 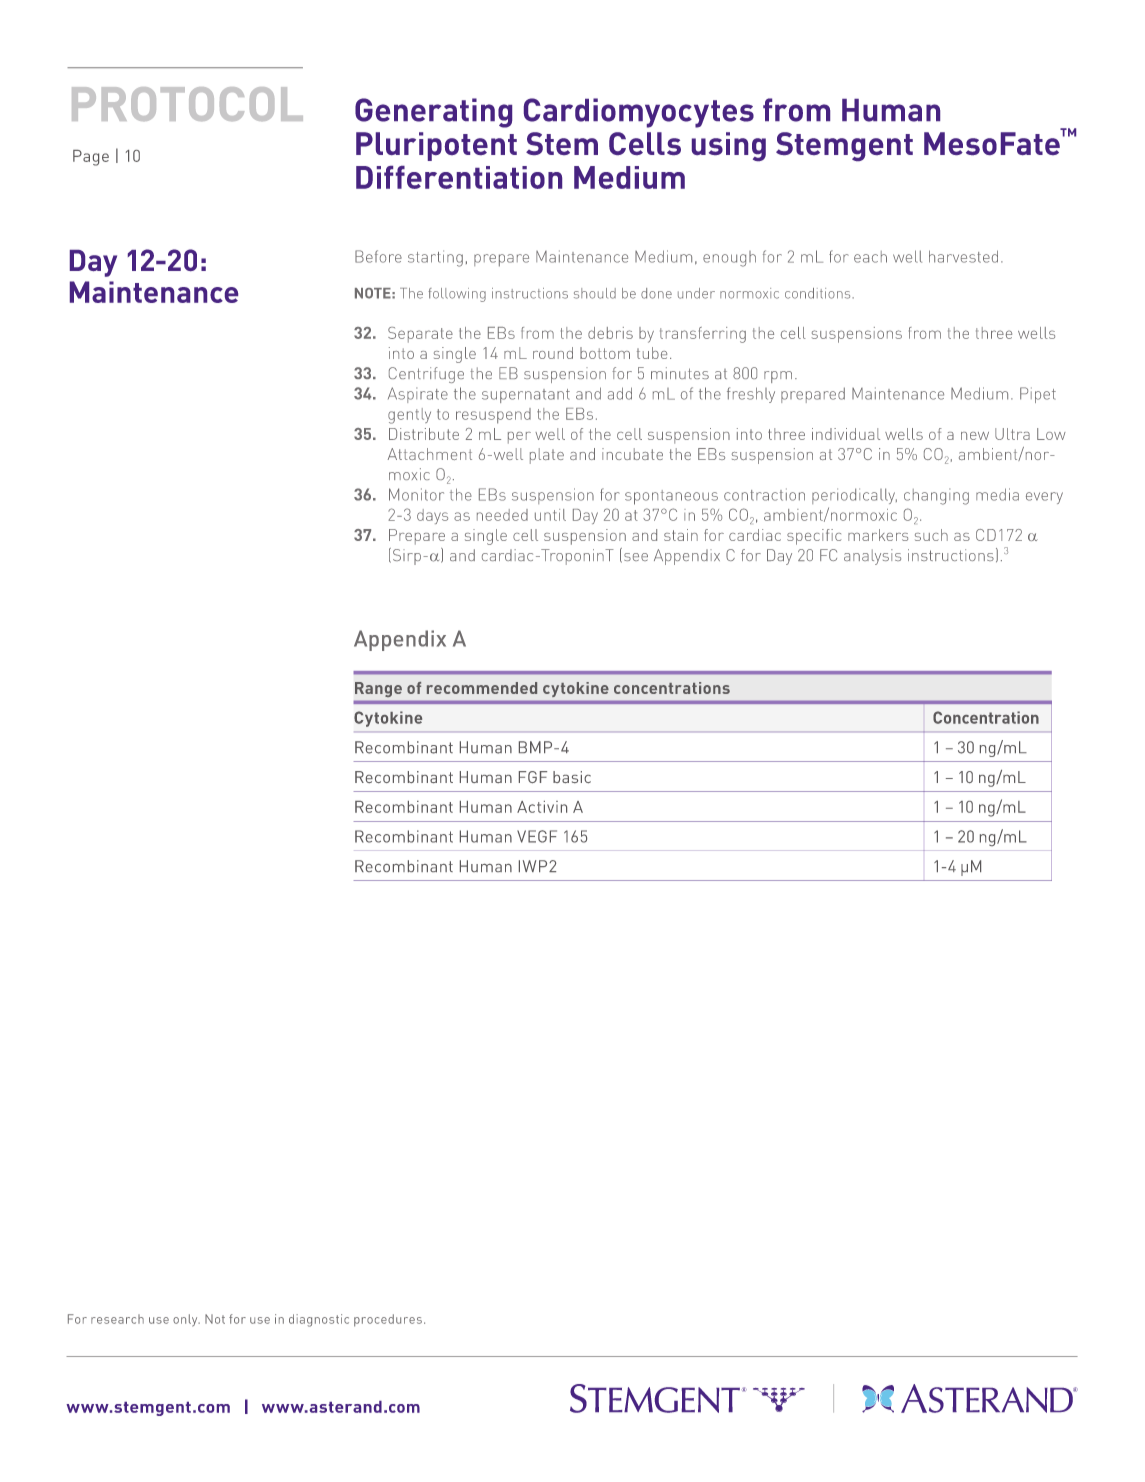 I want to click on Range, so click(x=378, y=689).
